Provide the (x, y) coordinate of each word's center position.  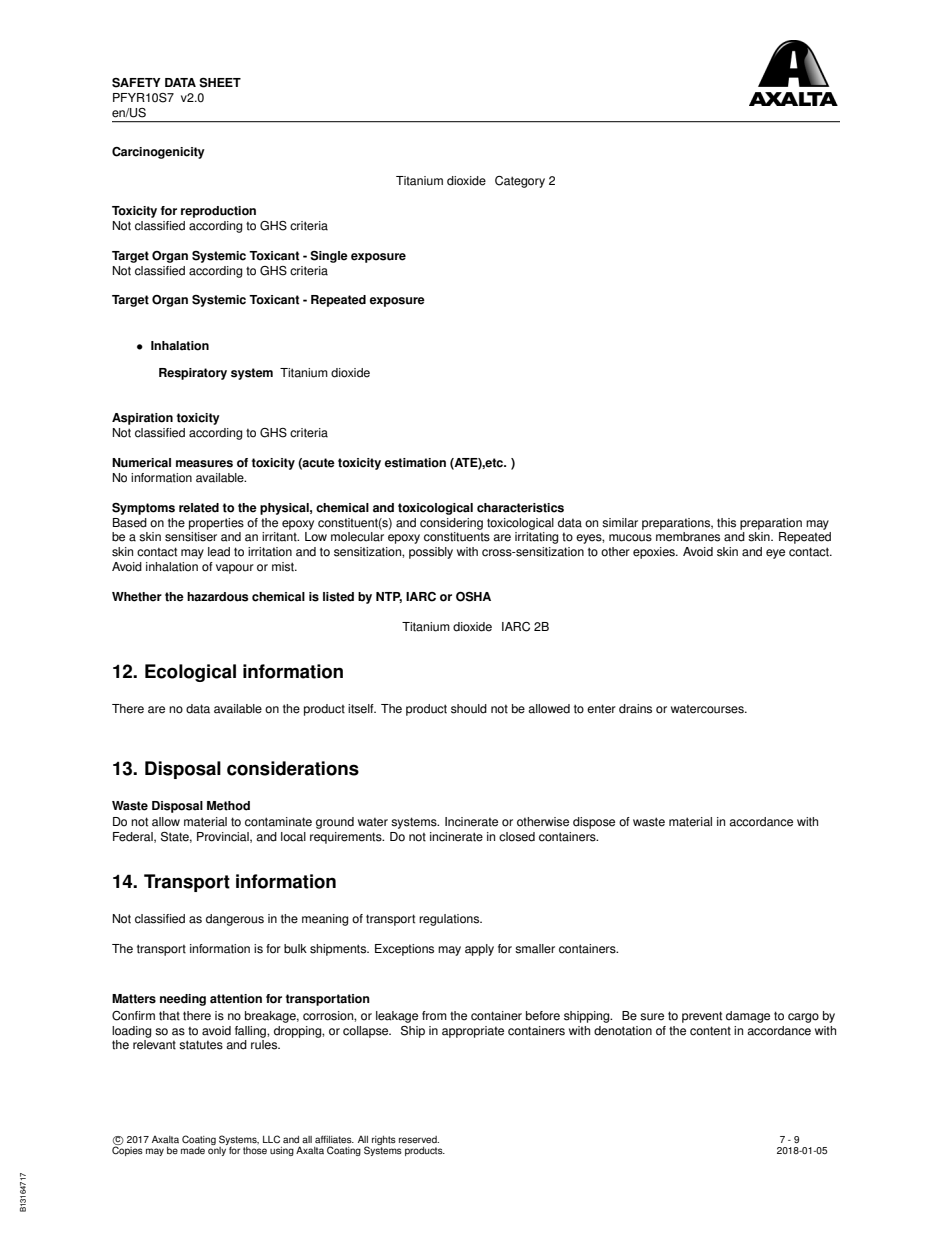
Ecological (190, 673)
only (218, 1150)
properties (216, 524)
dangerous (235, 920)
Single (329, 257)
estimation (415, 463)
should (469, 709)
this (726, 523)
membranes (688, 537)
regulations (450, 920)
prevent (702, 1017)
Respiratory (193, 374)
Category (520, 182)
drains (635, 709)
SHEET (220, 83)
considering (451, 524)
